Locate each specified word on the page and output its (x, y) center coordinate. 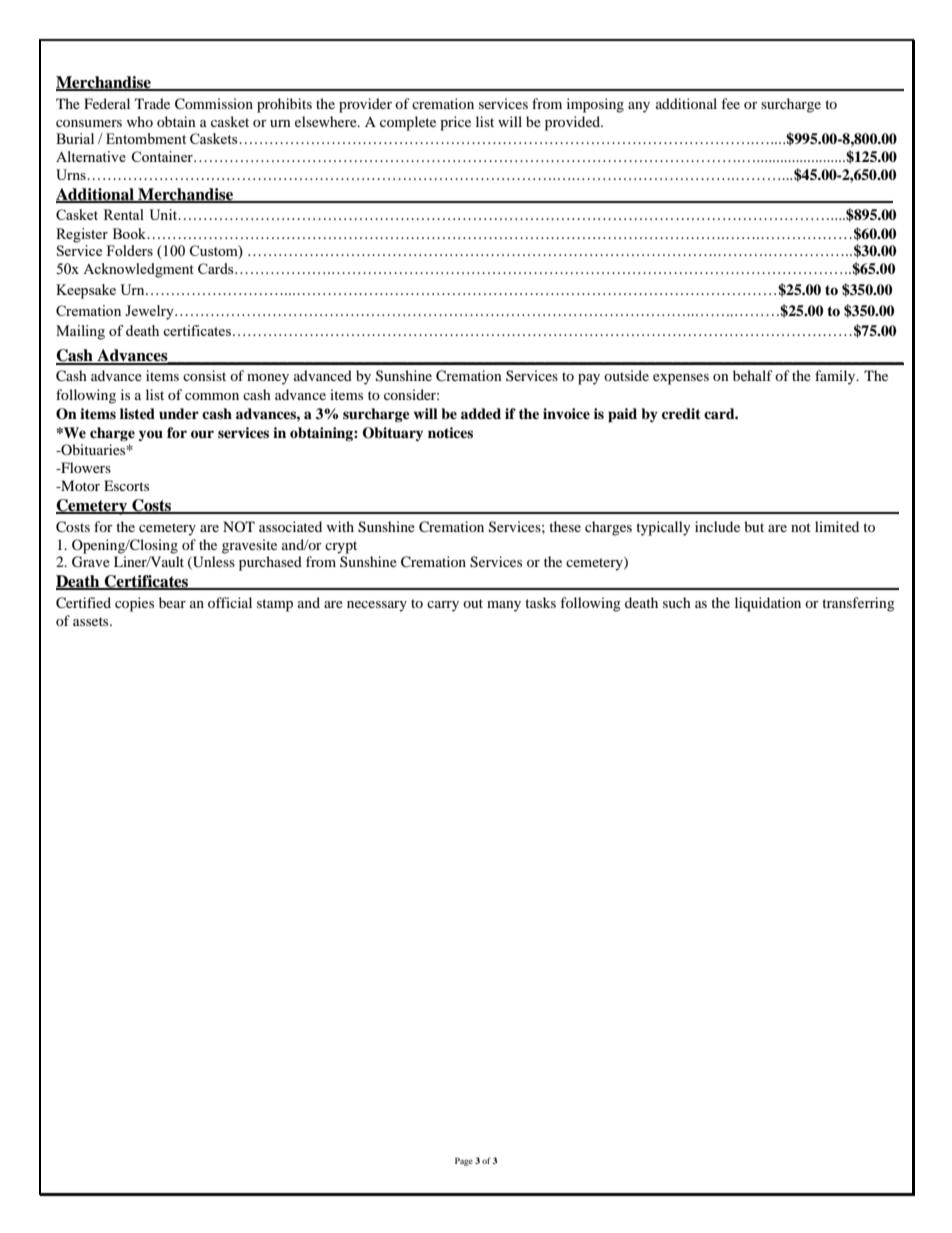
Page (464, 1161)
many (504, 606)
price (455, 123)
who (139, 121)
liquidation (768, 604)
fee (730, 103)
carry (443, 606)
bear (172, 602)
